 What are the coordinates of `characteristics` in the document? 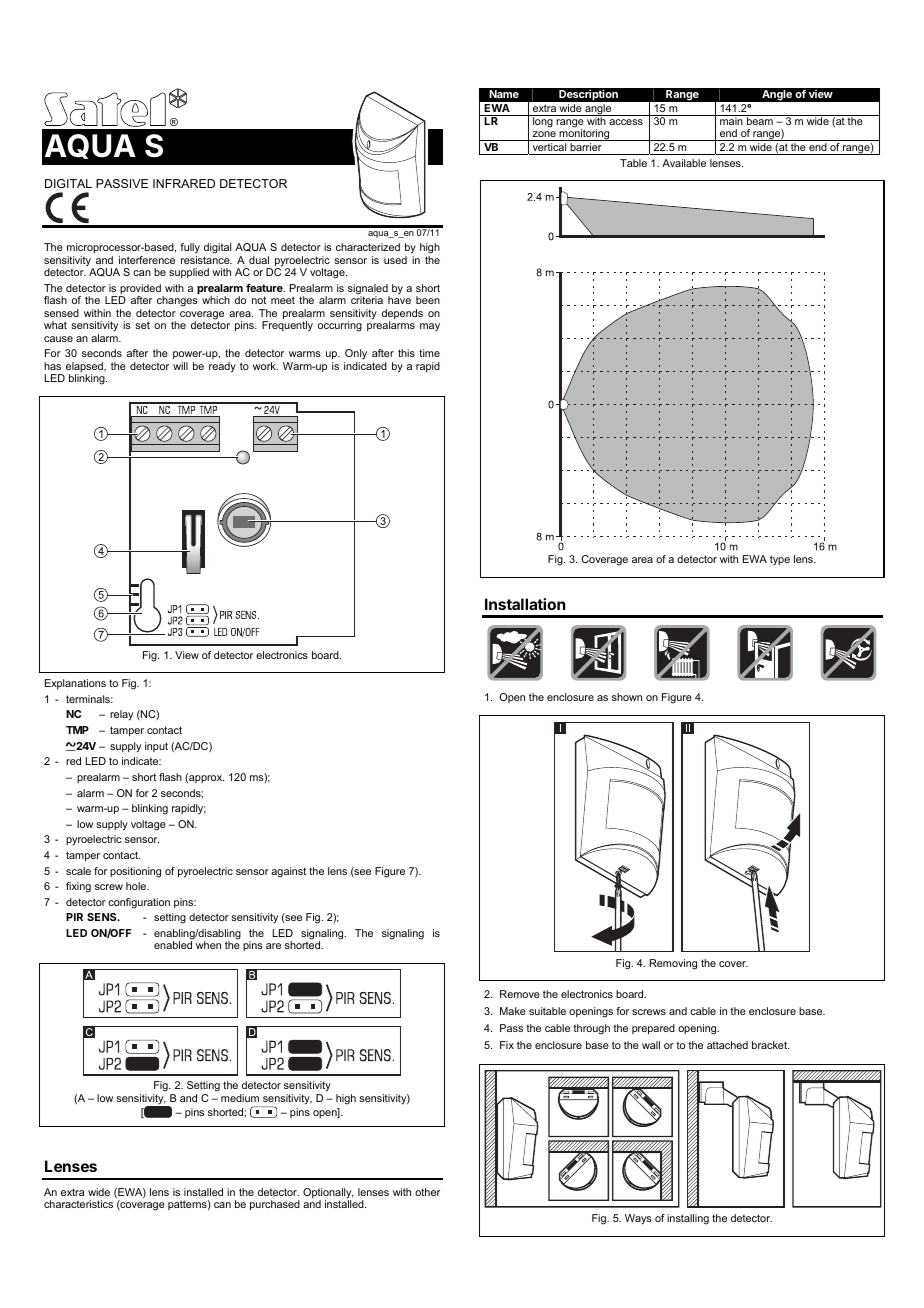 It's located at (78, 1204).
